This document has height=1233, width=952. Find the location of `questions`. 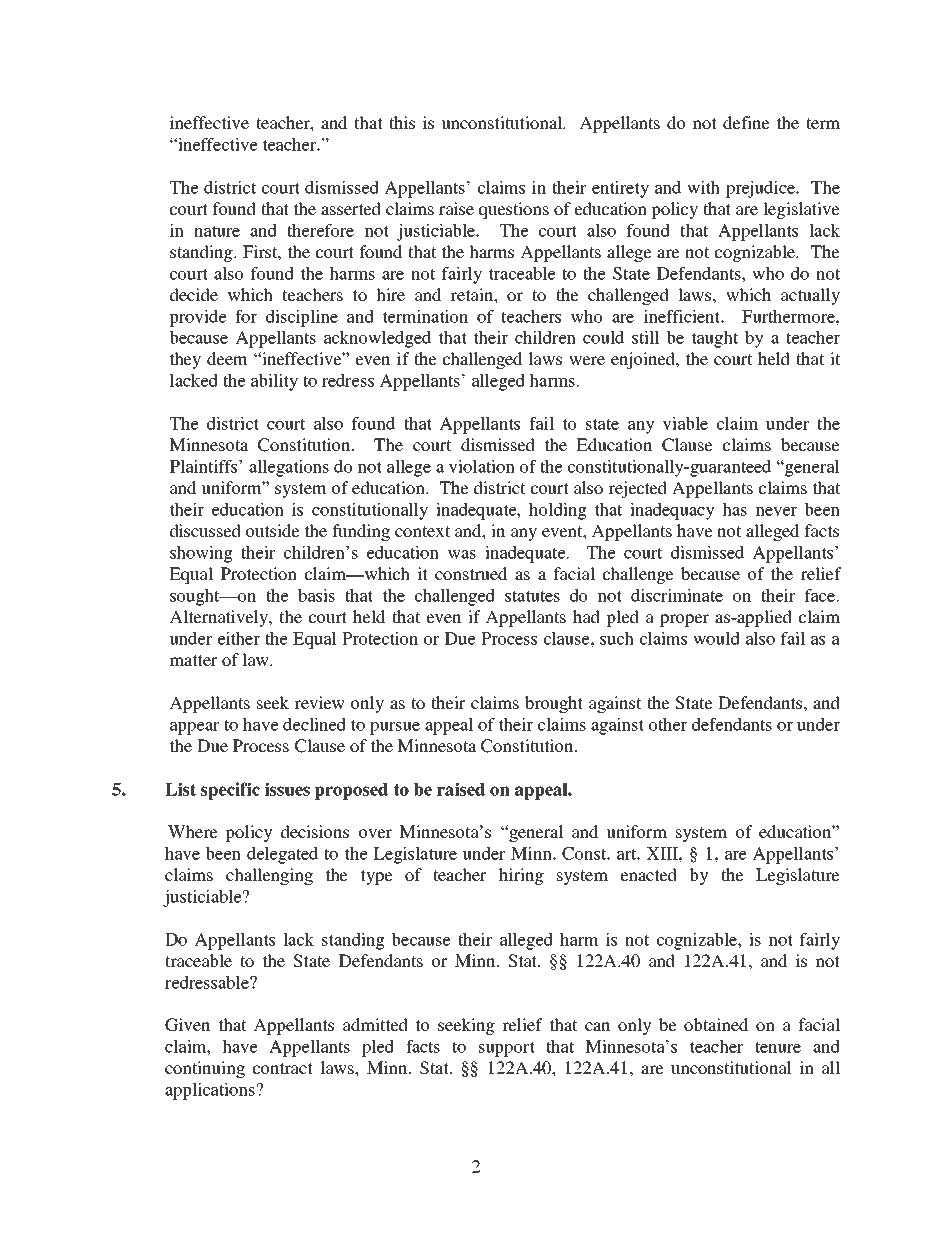

questions is located at coordinates (514, 210).
